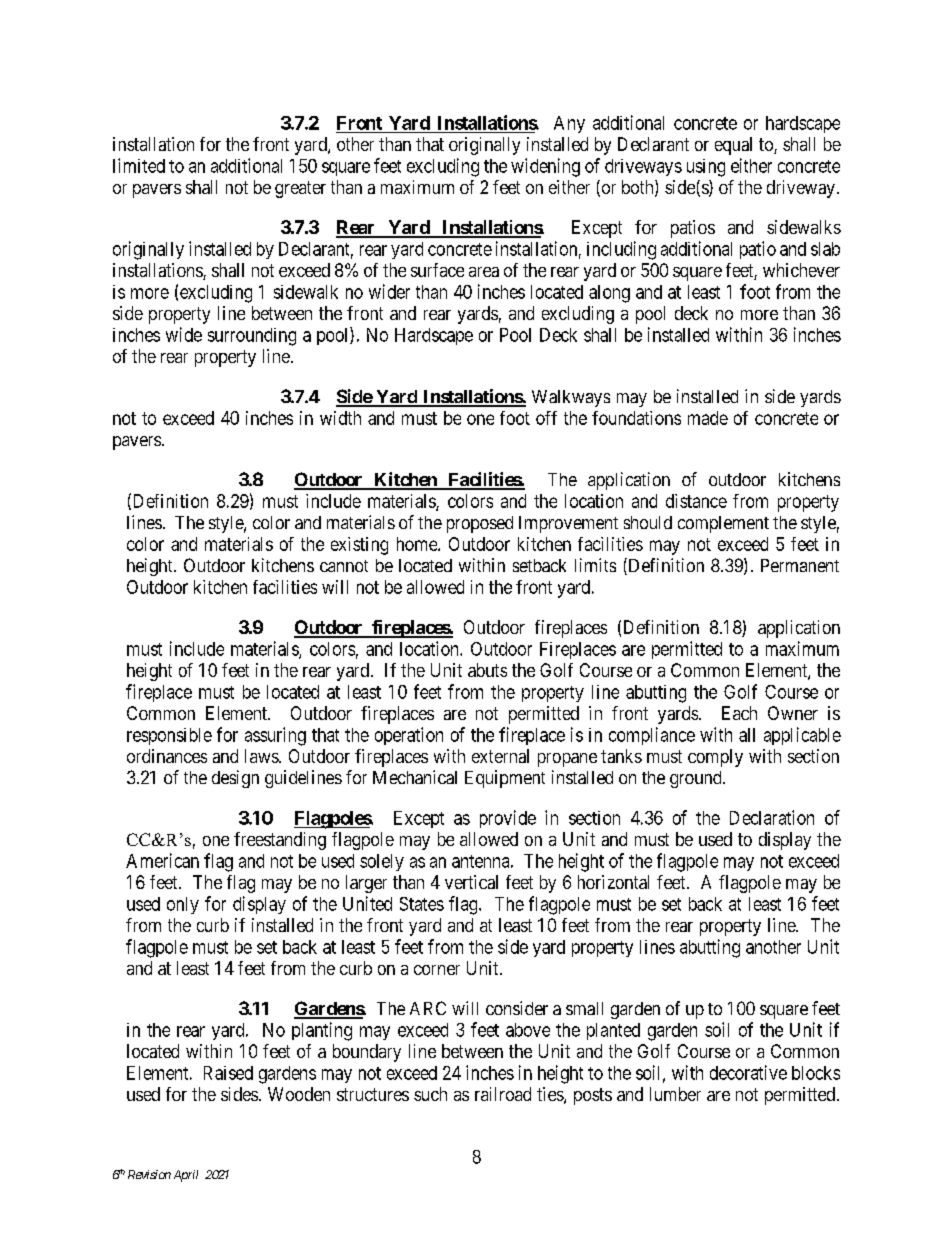 This screenshot has width=952, height=1233. I want to click on decorative, so click(748, 1072).
